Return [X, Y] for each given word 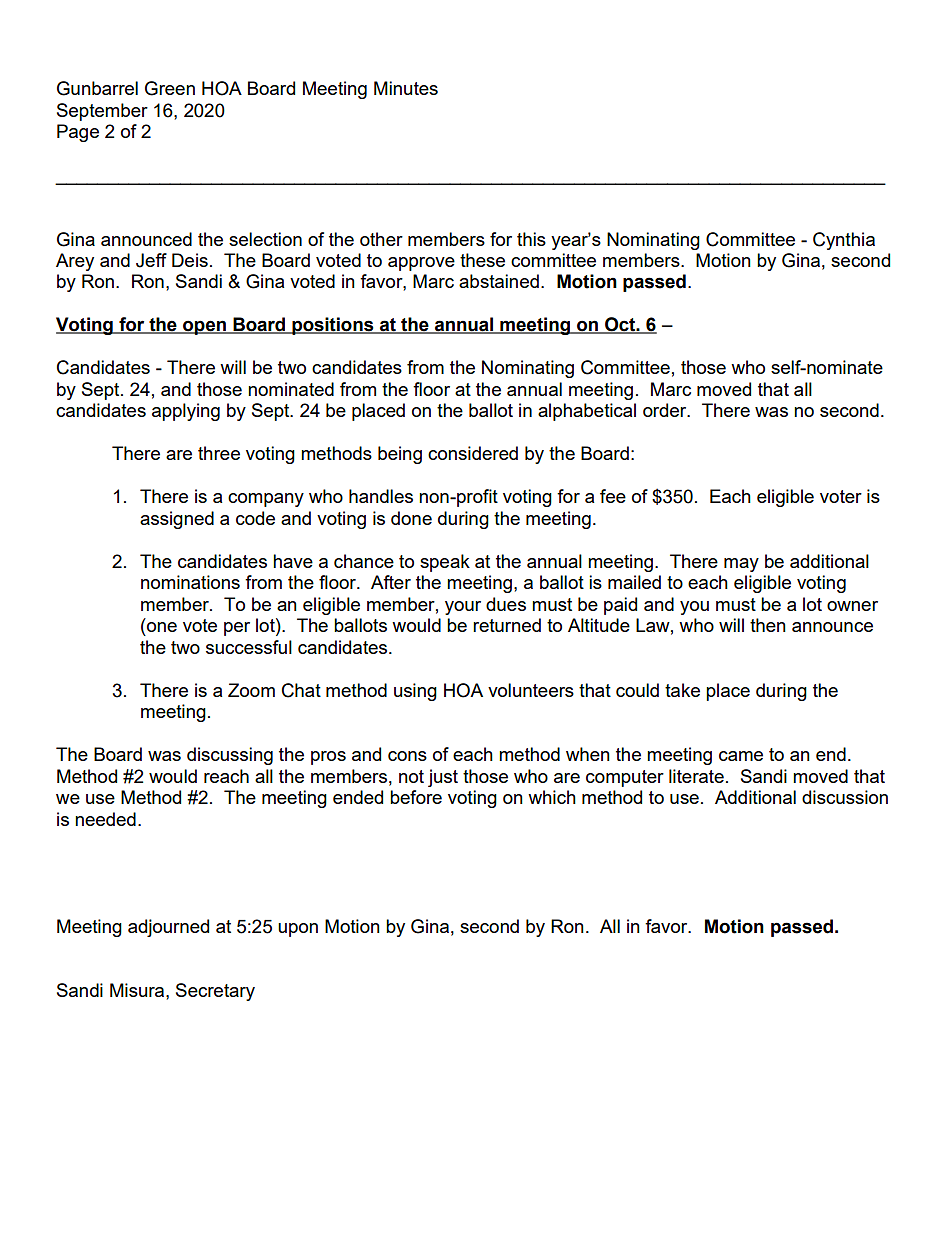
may [741, 565]
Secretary [215, 992]
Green [170, 88]
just [443, 778]
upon [298, 930]
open [204, 327]
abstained [499, 281]
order [666, 410]
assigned [177, 520]
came [741, 756]
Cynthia [844, 241]
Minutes [406, 88]
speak [445, 563]
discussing [230, 756]
